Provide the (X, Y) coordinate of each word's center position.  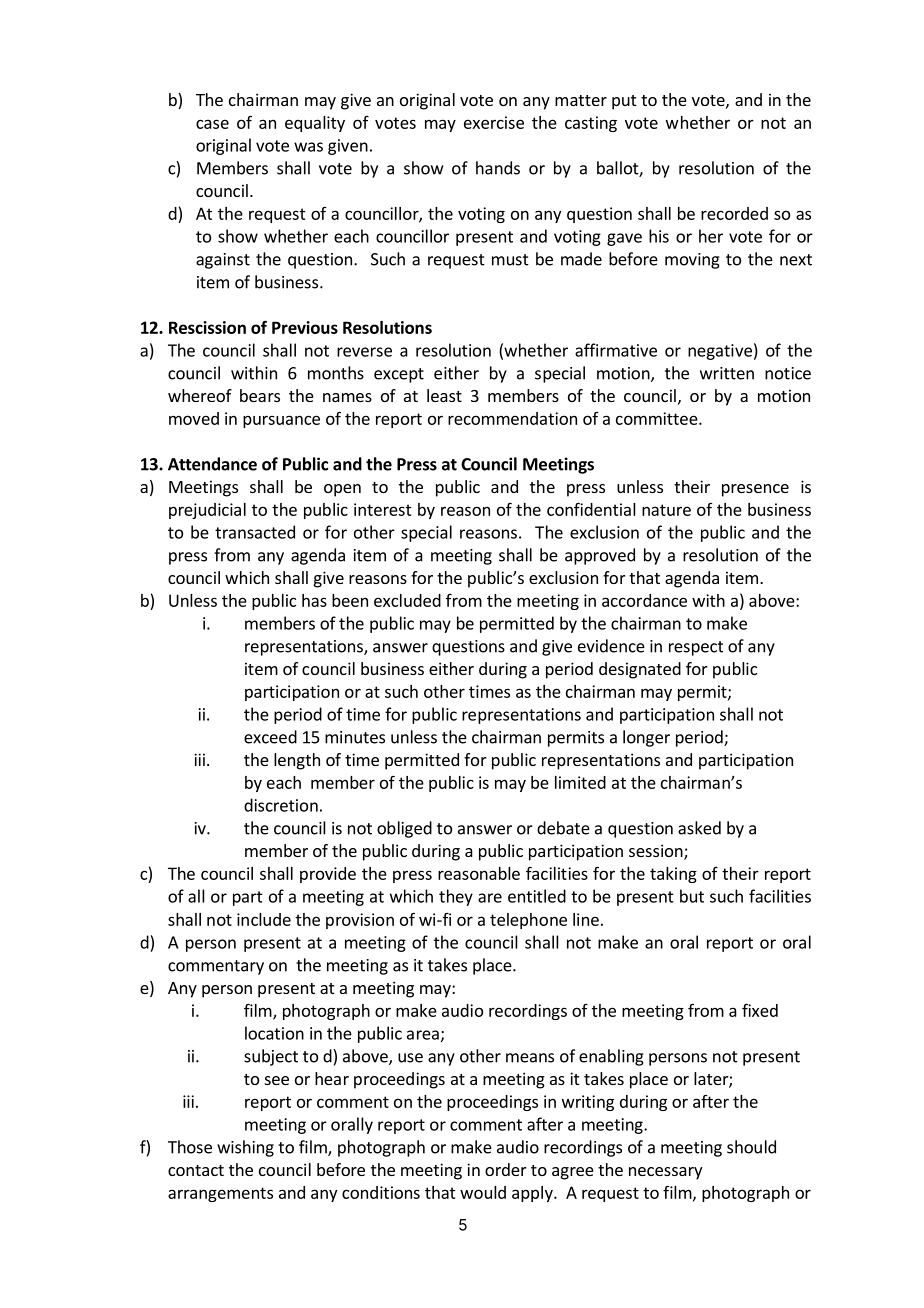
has (314, 600)
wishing (245, 1148)
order (506, 1169)
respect (696, 648)
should (751, 1147)
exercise (494, 122)
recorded (734, 213)
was (308, 147)
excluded (407, 600)
